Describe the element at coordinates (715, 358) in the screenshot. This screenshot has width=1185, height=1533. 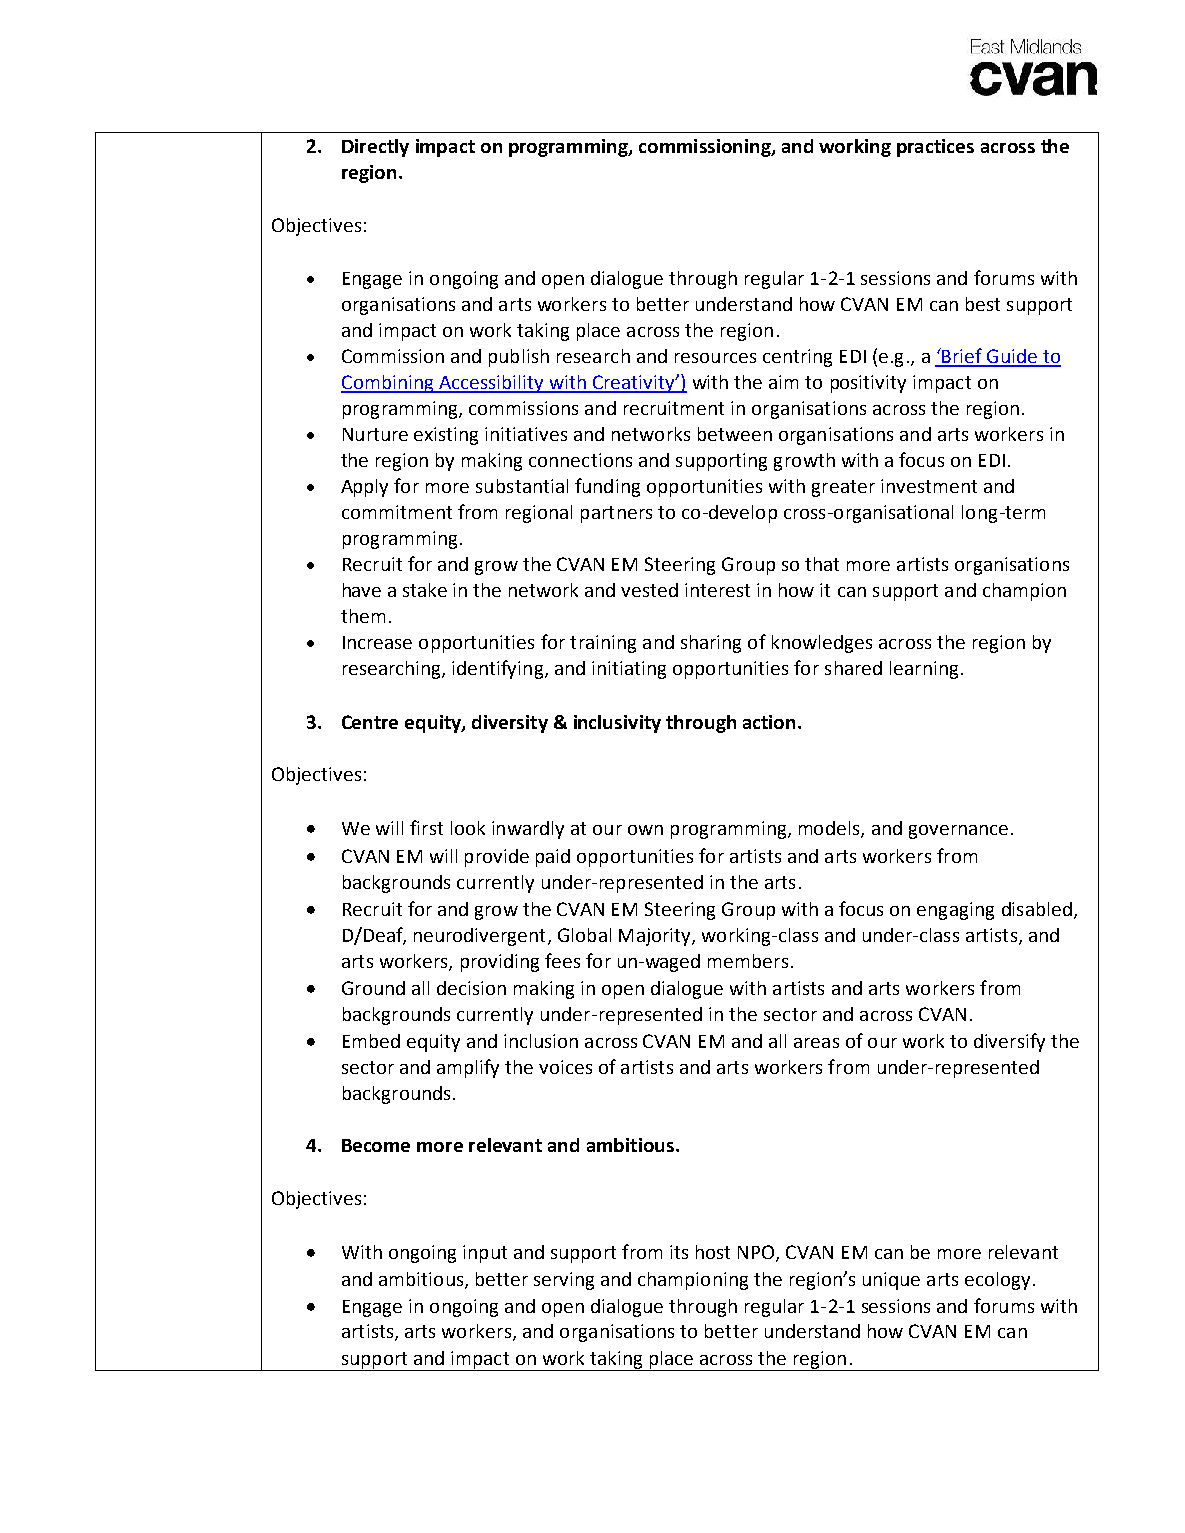
I see `resources` at that location.
